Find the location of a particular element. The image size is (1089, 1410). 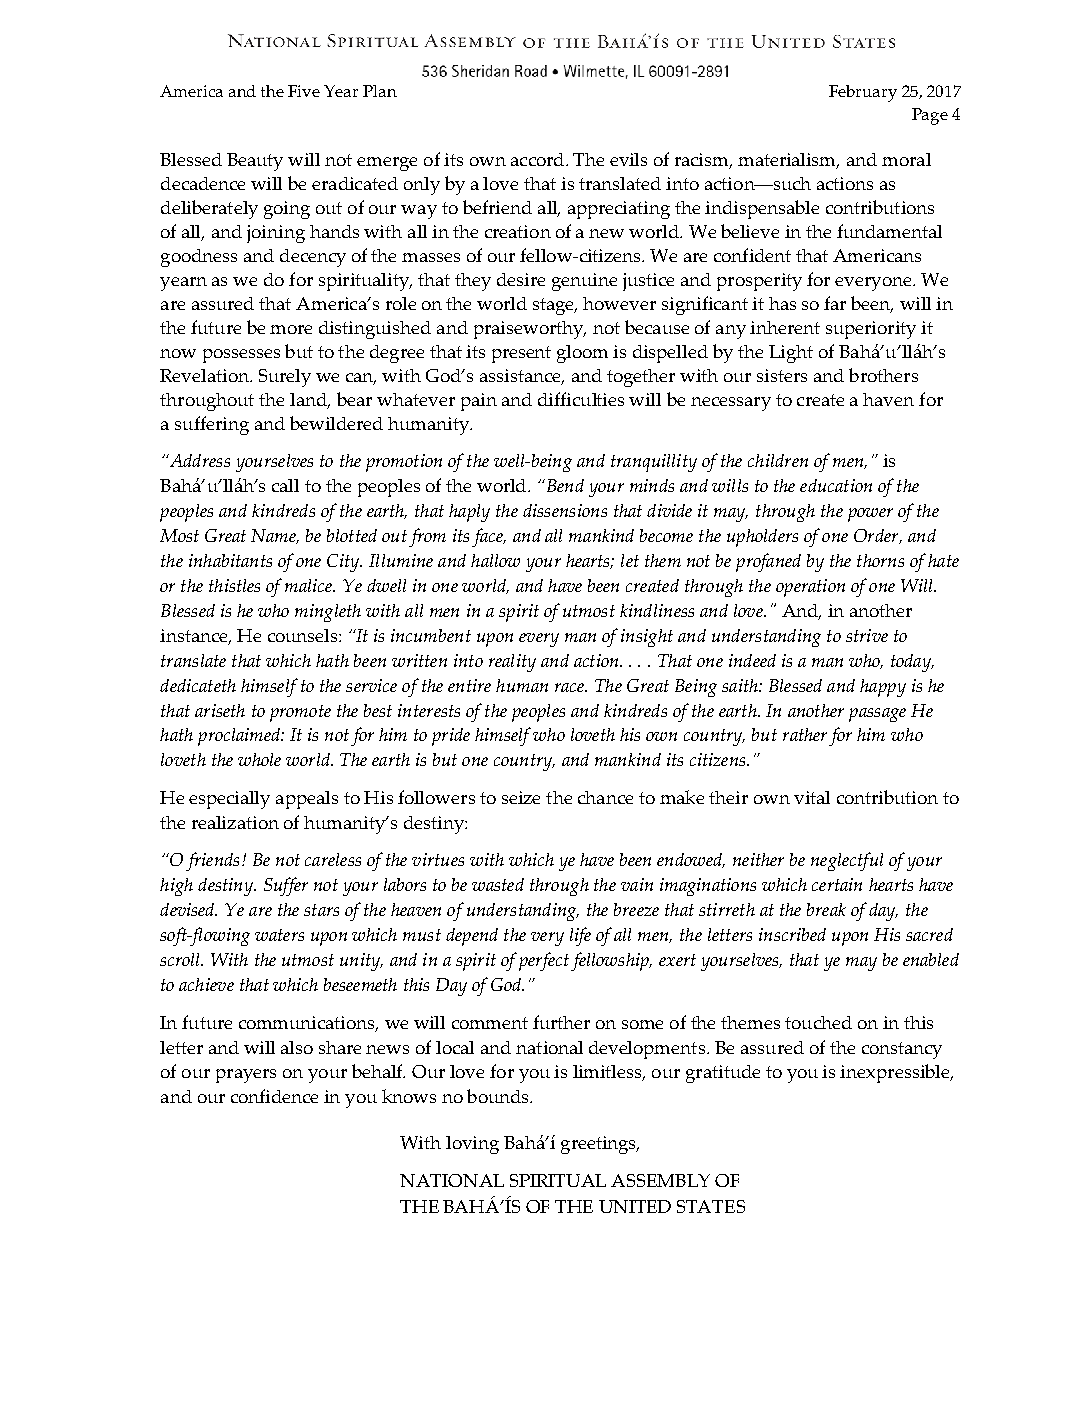

Name is located at coordinates (275, 536).
